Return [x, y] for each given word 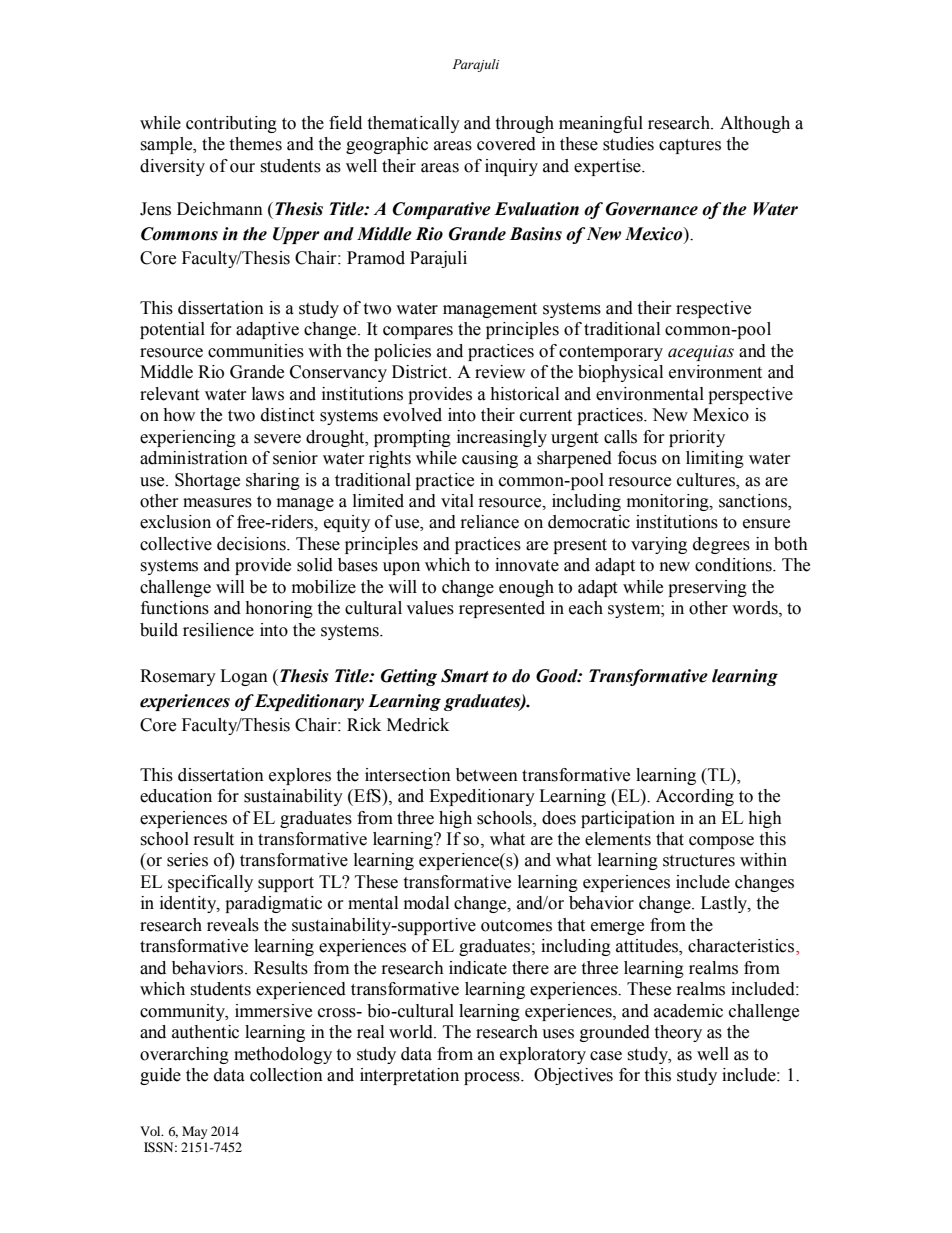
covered [506, 144]
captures [690, 146]
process [493, 1078]
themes [255, 144]
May [194, 1132]
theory [678, 1033]
